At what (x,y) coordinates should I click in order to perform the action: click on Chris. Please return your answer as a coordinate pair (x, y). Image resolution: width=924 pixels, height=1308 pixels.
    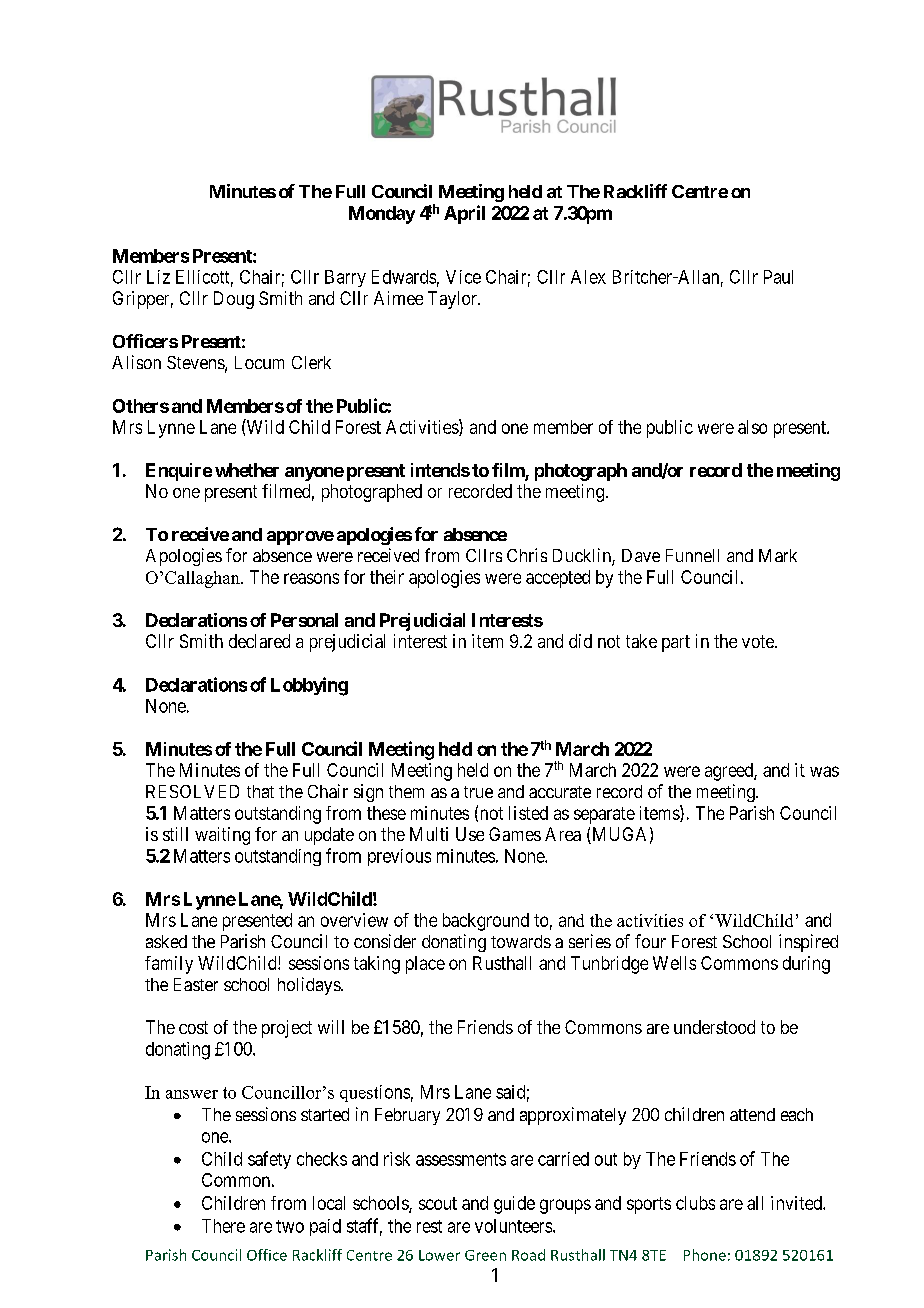
    Looking at the image, I should click on (527, 555).
